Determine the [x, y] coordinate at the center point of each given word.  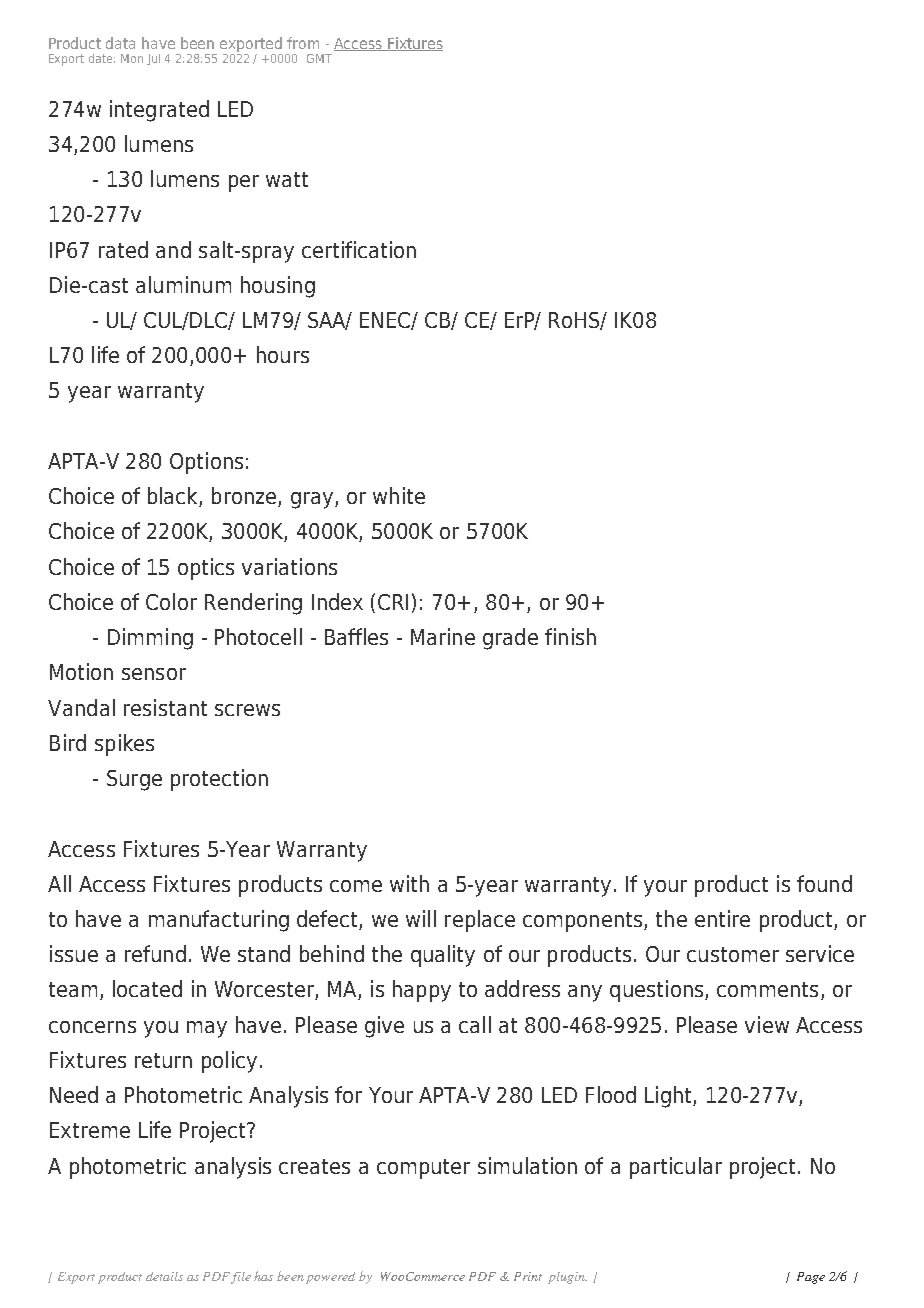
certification [359, 249]
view [767, 1024]
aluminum [183, 284]
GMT [319, 58]
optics [206, 569]
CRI [393, 602]
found [824, 883]
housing [278, 287]
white [399, 495]
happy [422, 991]
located [147, 988]
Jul [153, 59]
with [409, 883]
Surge [134, 780]
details [164, 1276]
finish [570, 636]
